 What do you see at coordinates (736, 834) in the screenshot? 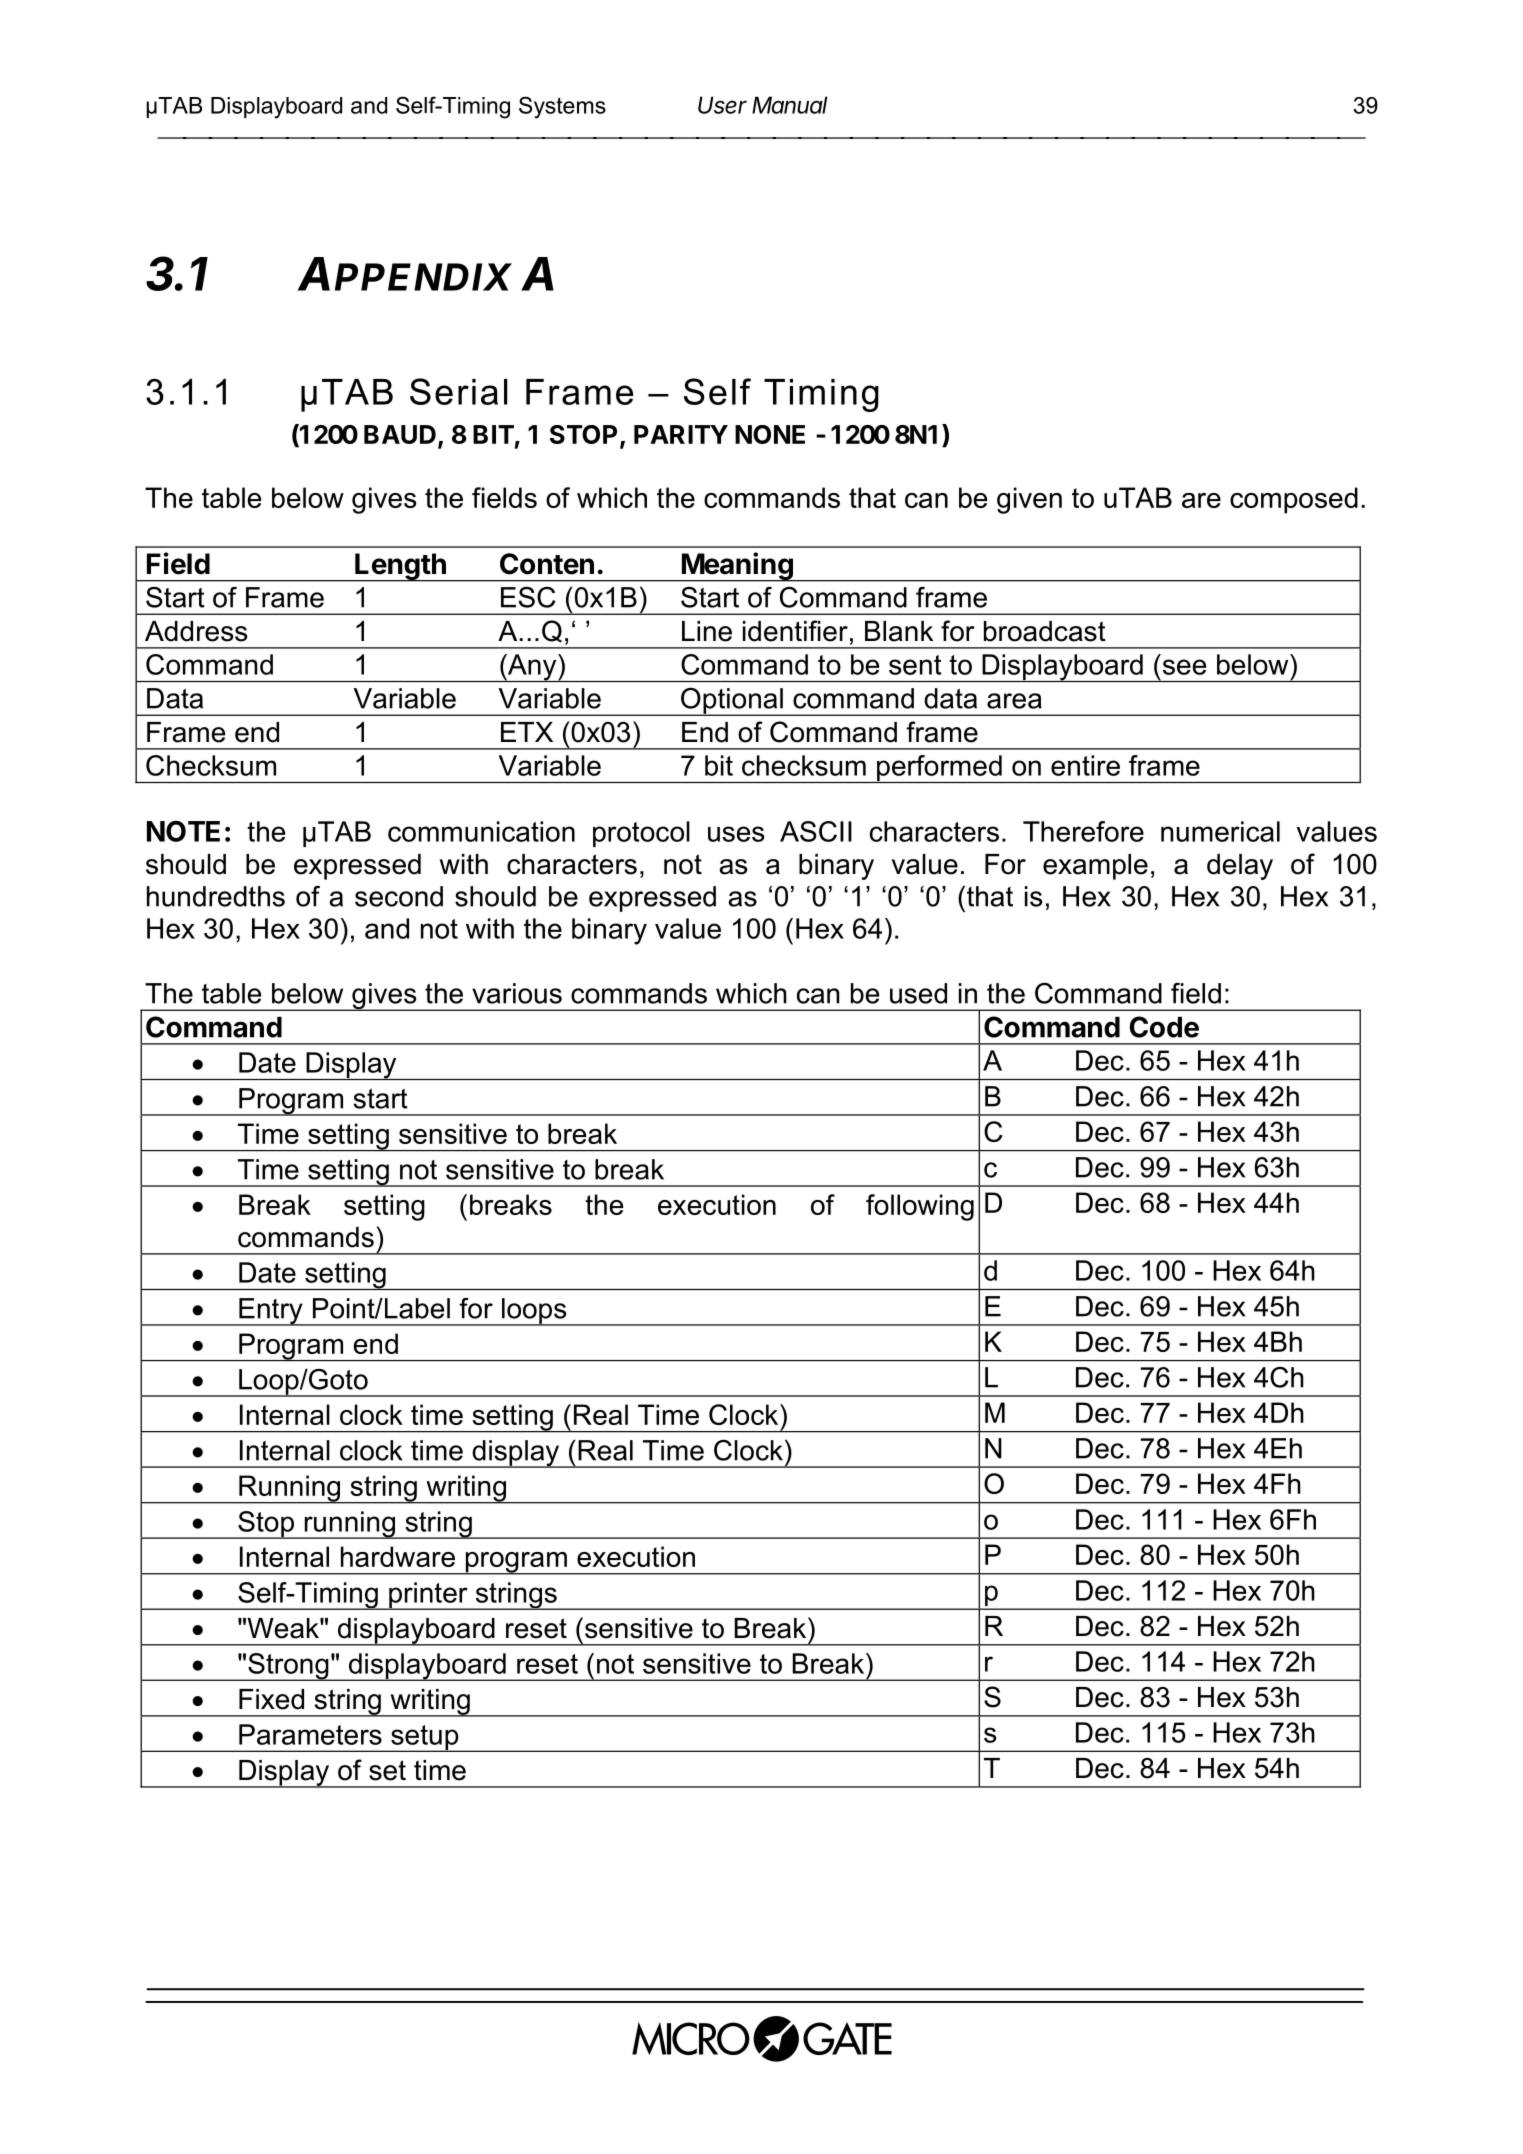
I see `uses` at bounding box center [736, 834].
